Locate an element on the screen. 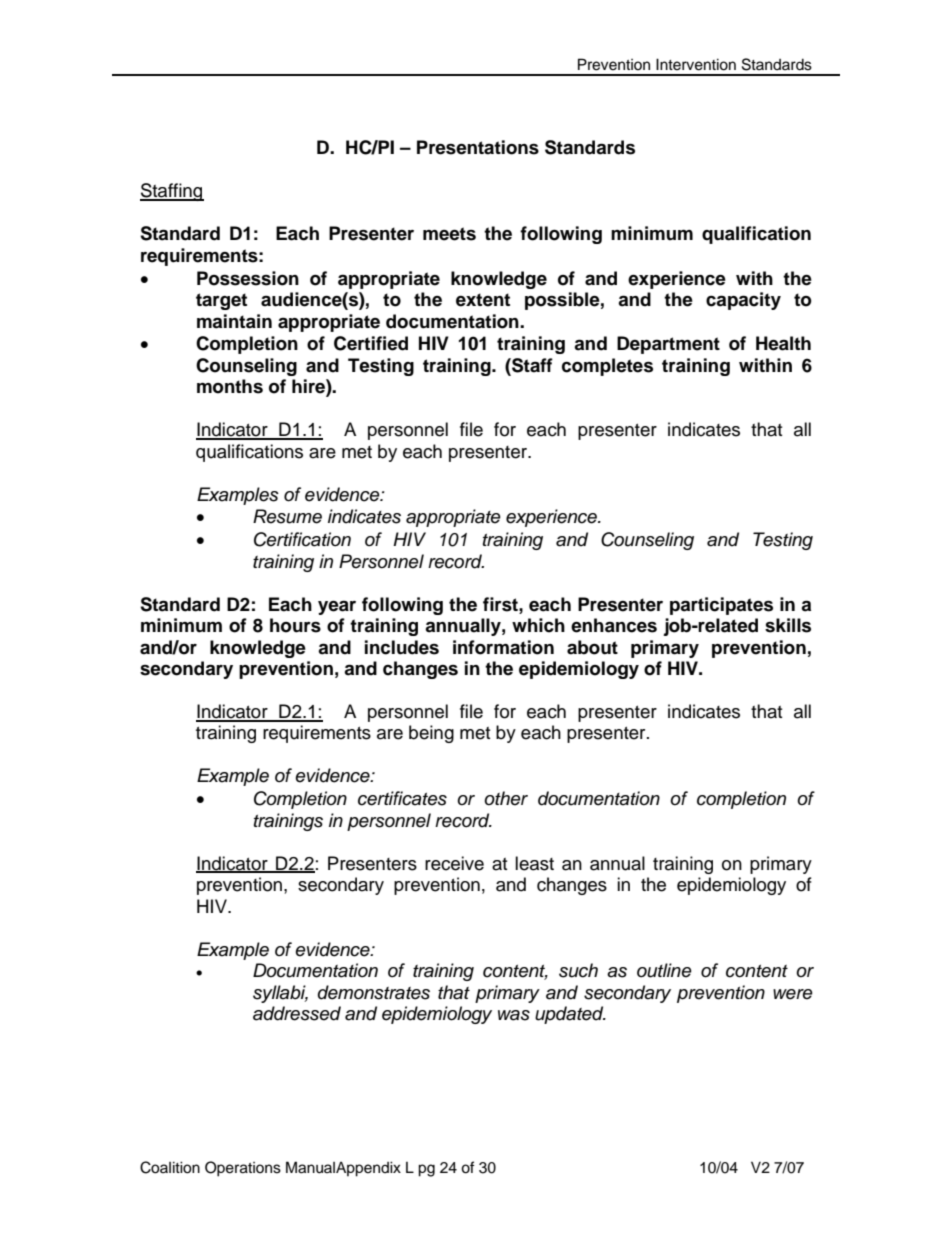  Intervention is located at coordinates (696, 64).
